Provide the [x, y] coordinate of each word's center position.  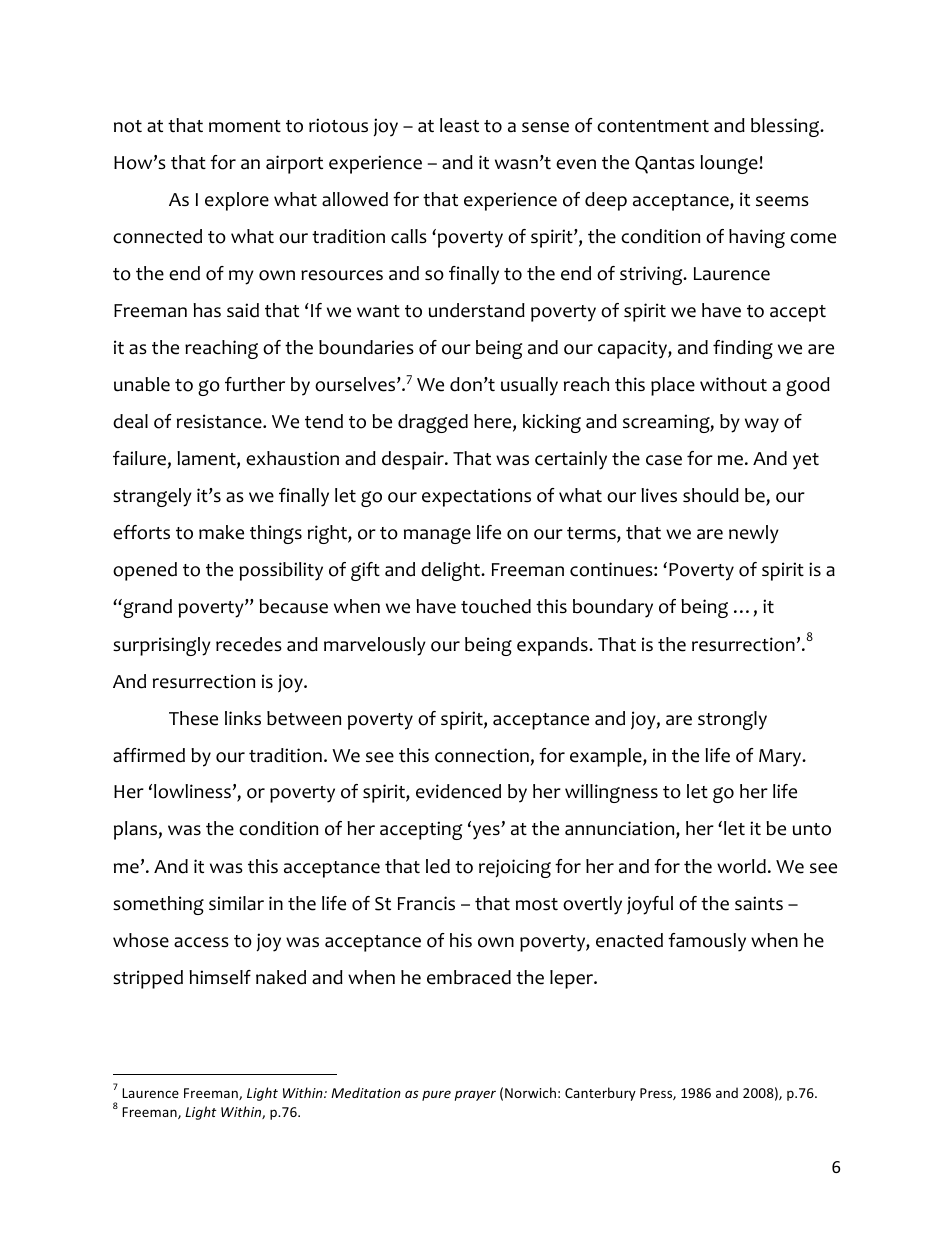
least [459, 125]
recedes [249, 644]
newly [754, 534]
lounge [730, 164]
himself [220, 977]
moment [245, 126]
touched [496, 606]
